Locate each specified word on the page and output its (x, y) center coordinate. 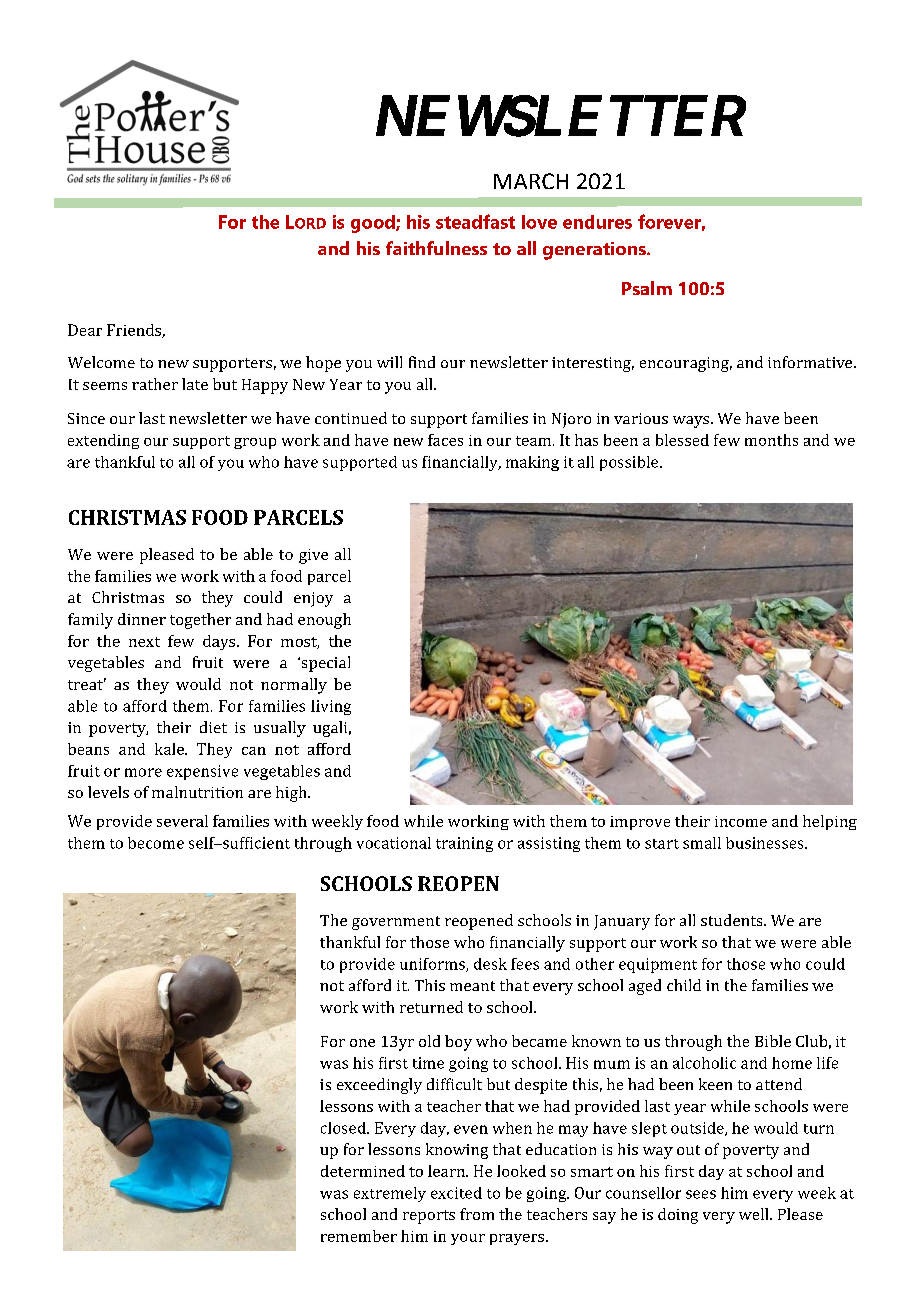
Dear (85, 330)
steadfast (475, 221)
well (755, 1214)
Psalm (647, 288)
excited (456, 1193)
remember (359, 1236)
